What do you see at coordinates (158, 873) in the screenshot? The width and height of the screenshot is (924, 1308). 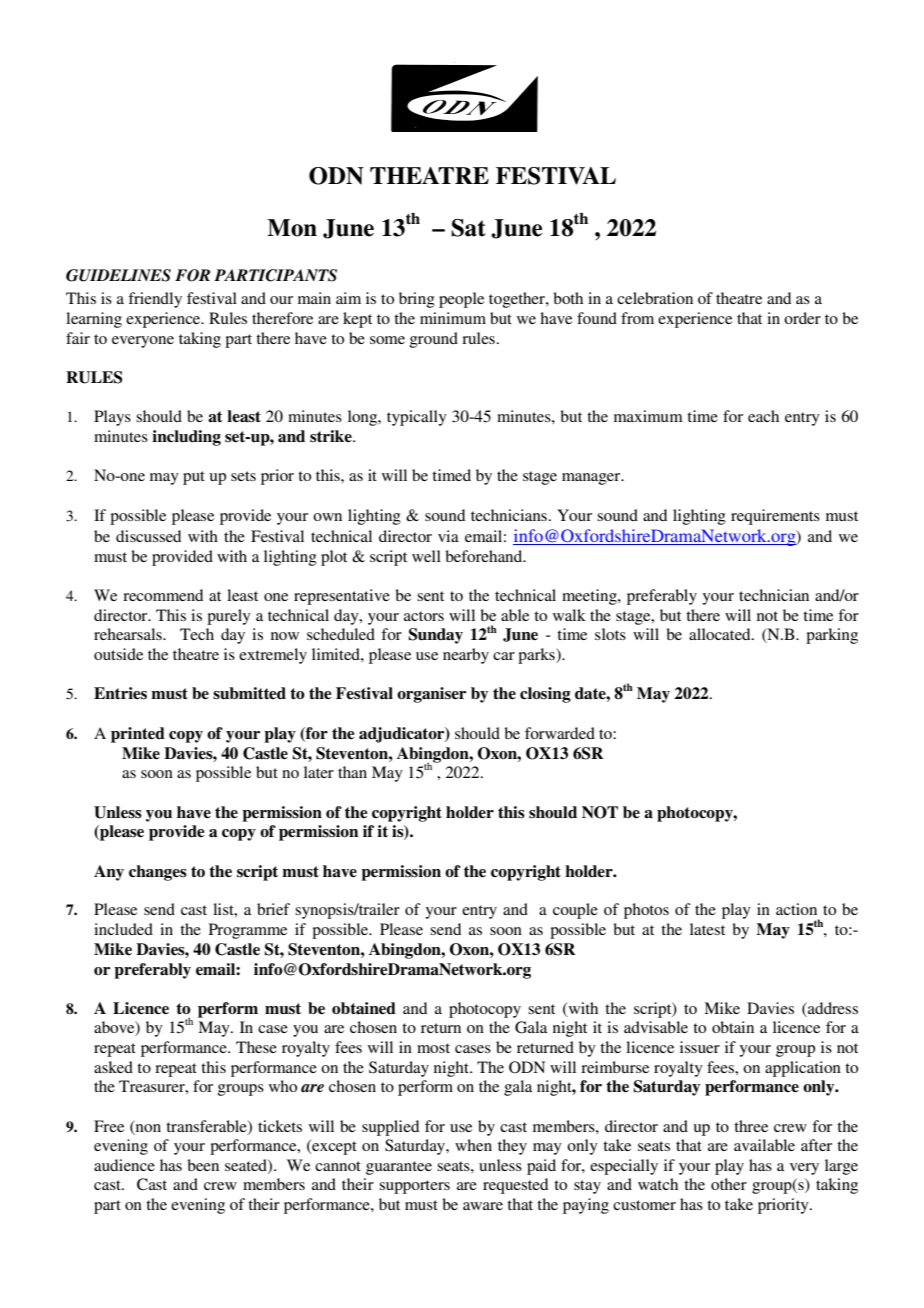 I see `changes` at bounding box center [158, 873].
